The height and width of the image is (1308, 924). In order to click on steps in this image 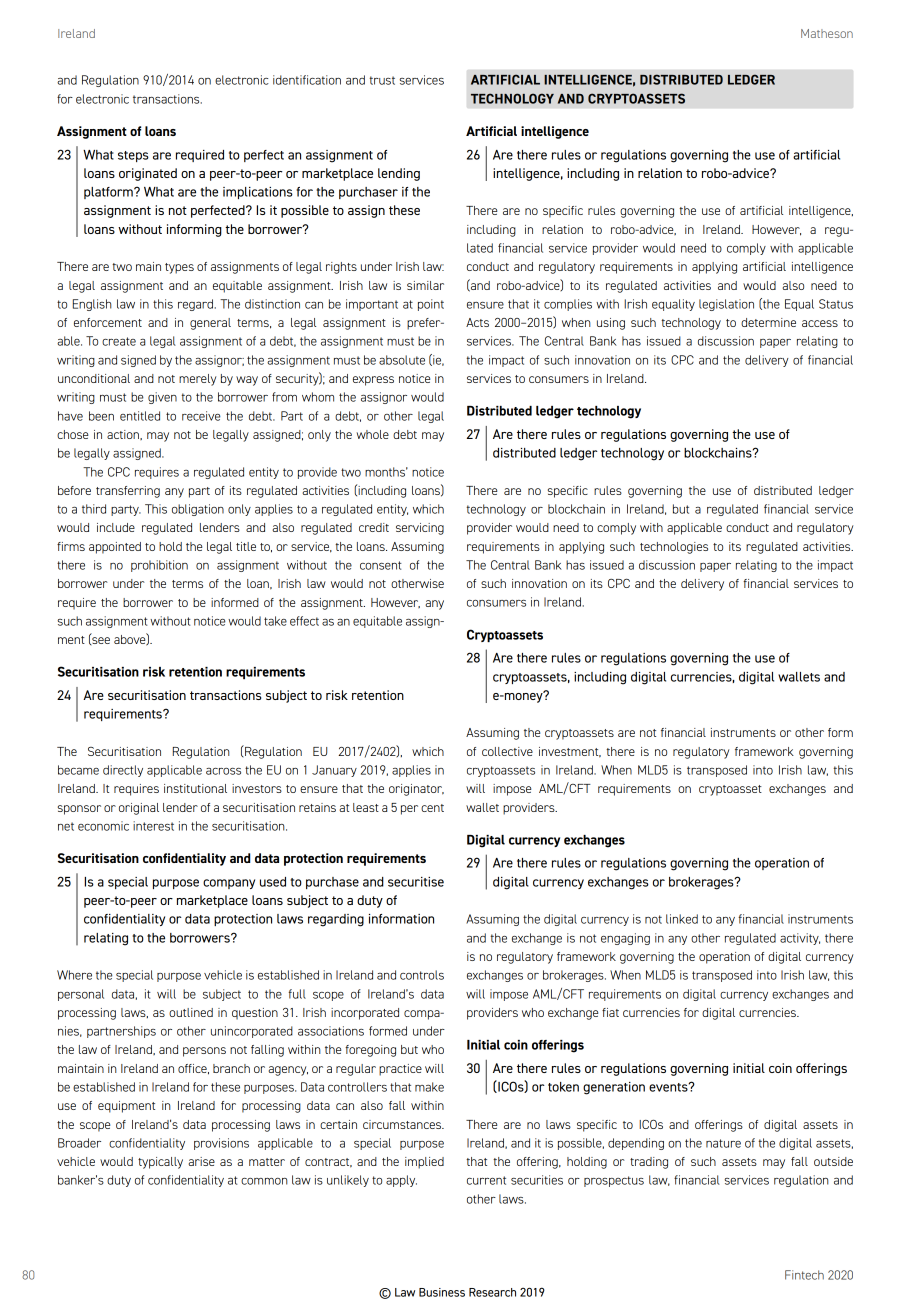, I will do `click(133, 156)`.
